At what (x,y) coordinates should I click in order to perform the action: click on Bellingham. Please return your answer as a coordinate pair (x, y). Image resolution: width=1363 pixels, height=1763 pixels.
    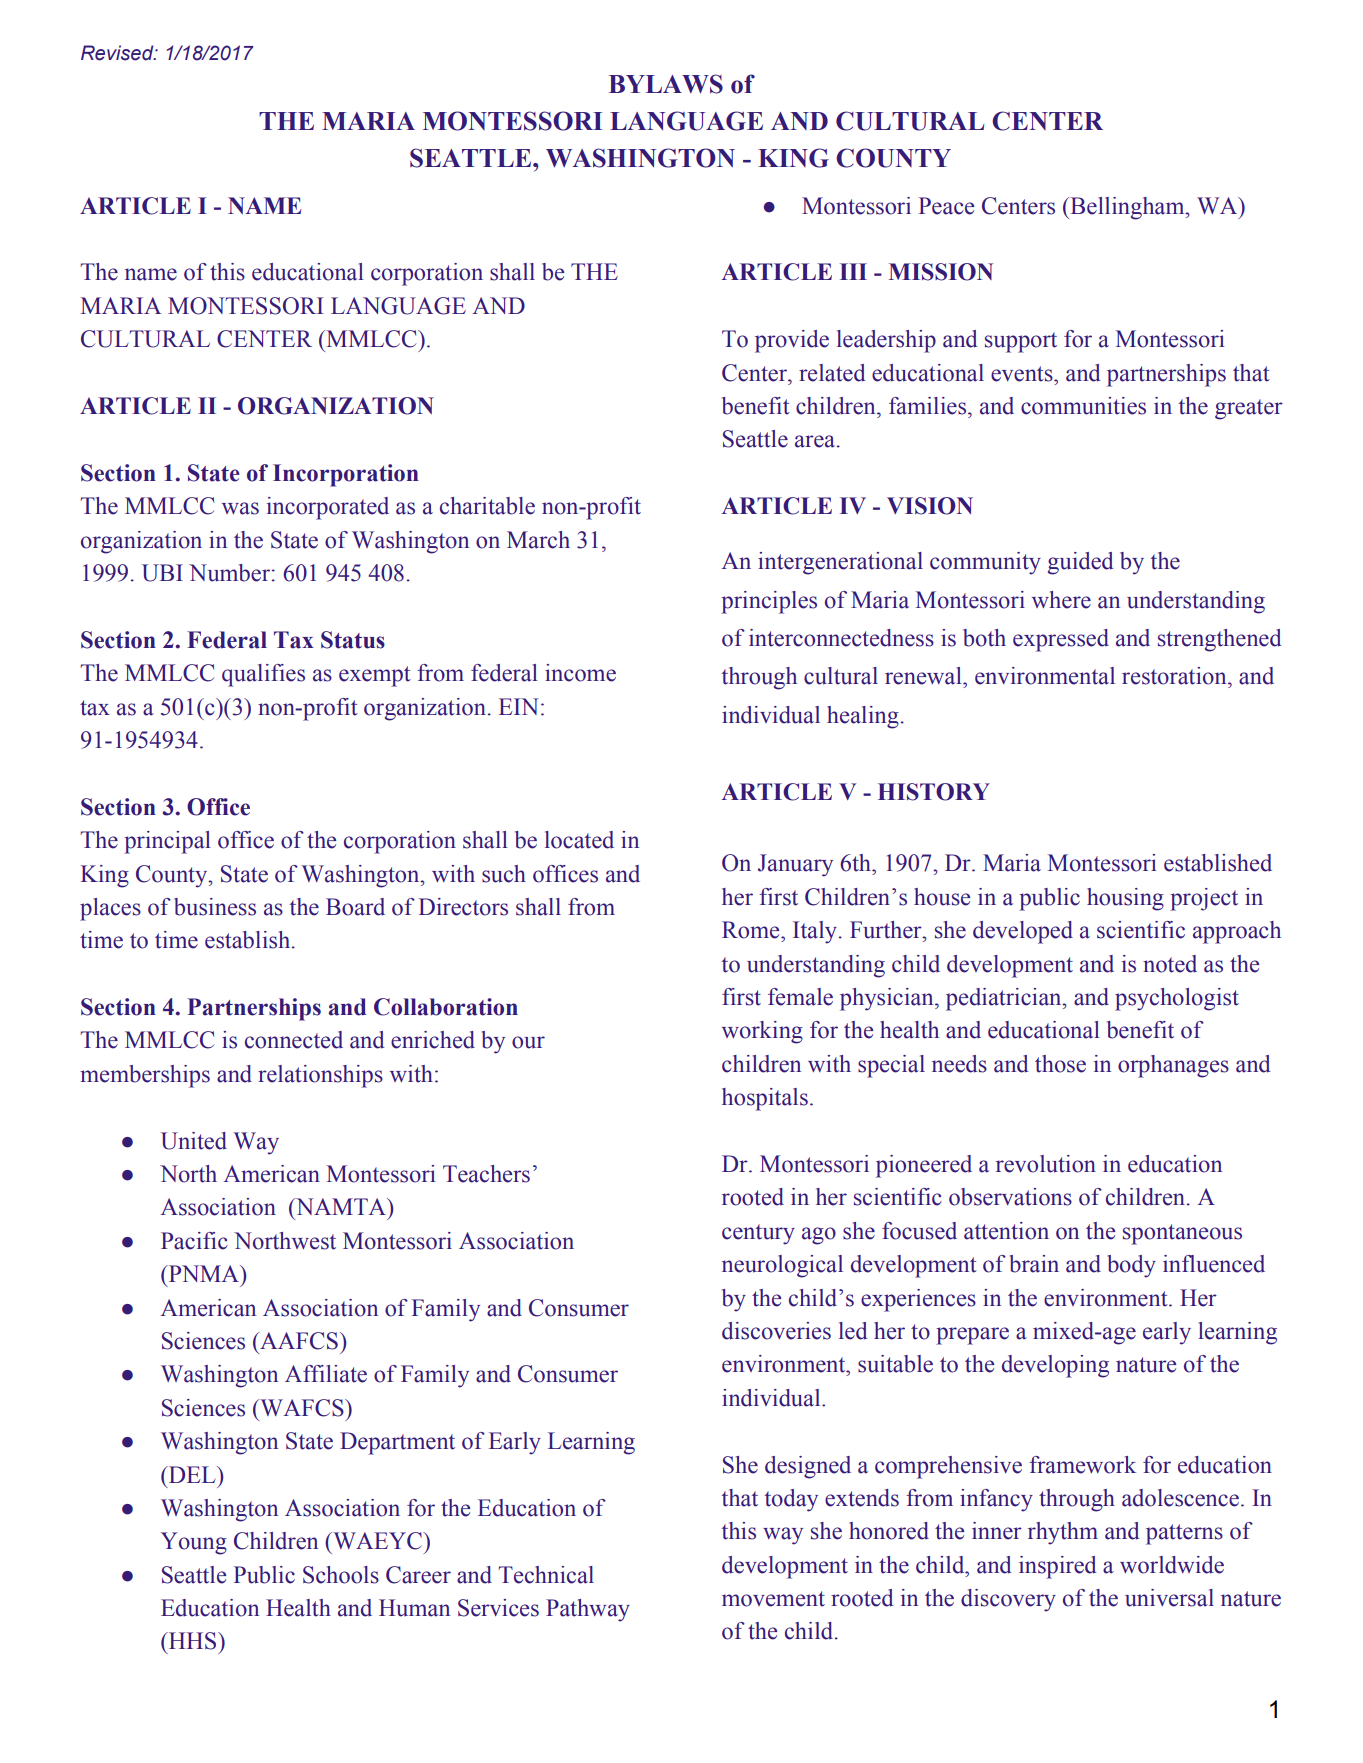
    Looking at the image, I should click on (1127, 208).
